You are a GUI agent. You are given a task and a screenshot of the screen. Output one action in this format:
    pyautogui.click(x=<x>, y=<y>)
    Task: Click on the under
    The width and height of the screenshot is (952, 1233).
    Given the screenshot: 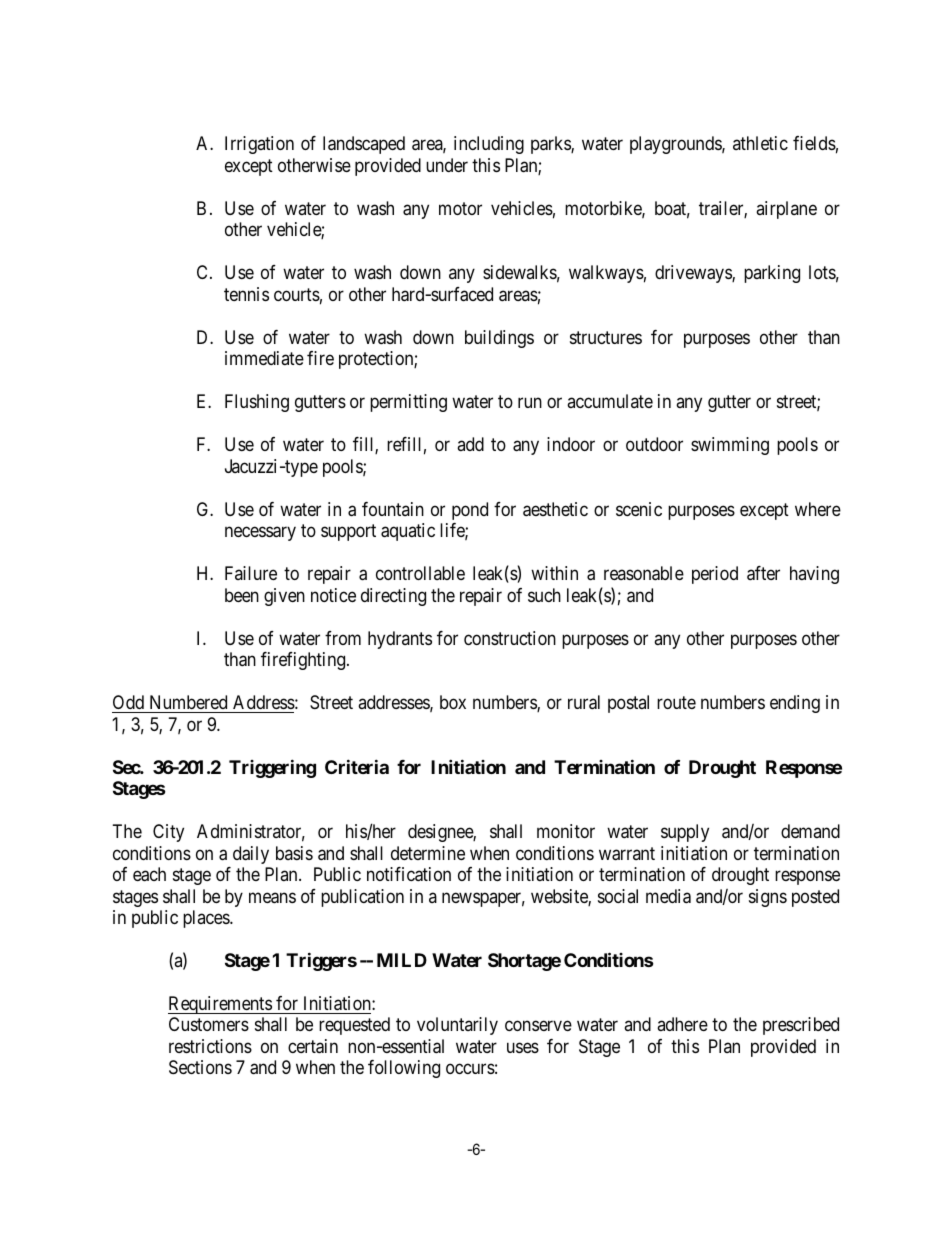 What is the action you would take?
    pyautogui.click(x=447, y=165)
